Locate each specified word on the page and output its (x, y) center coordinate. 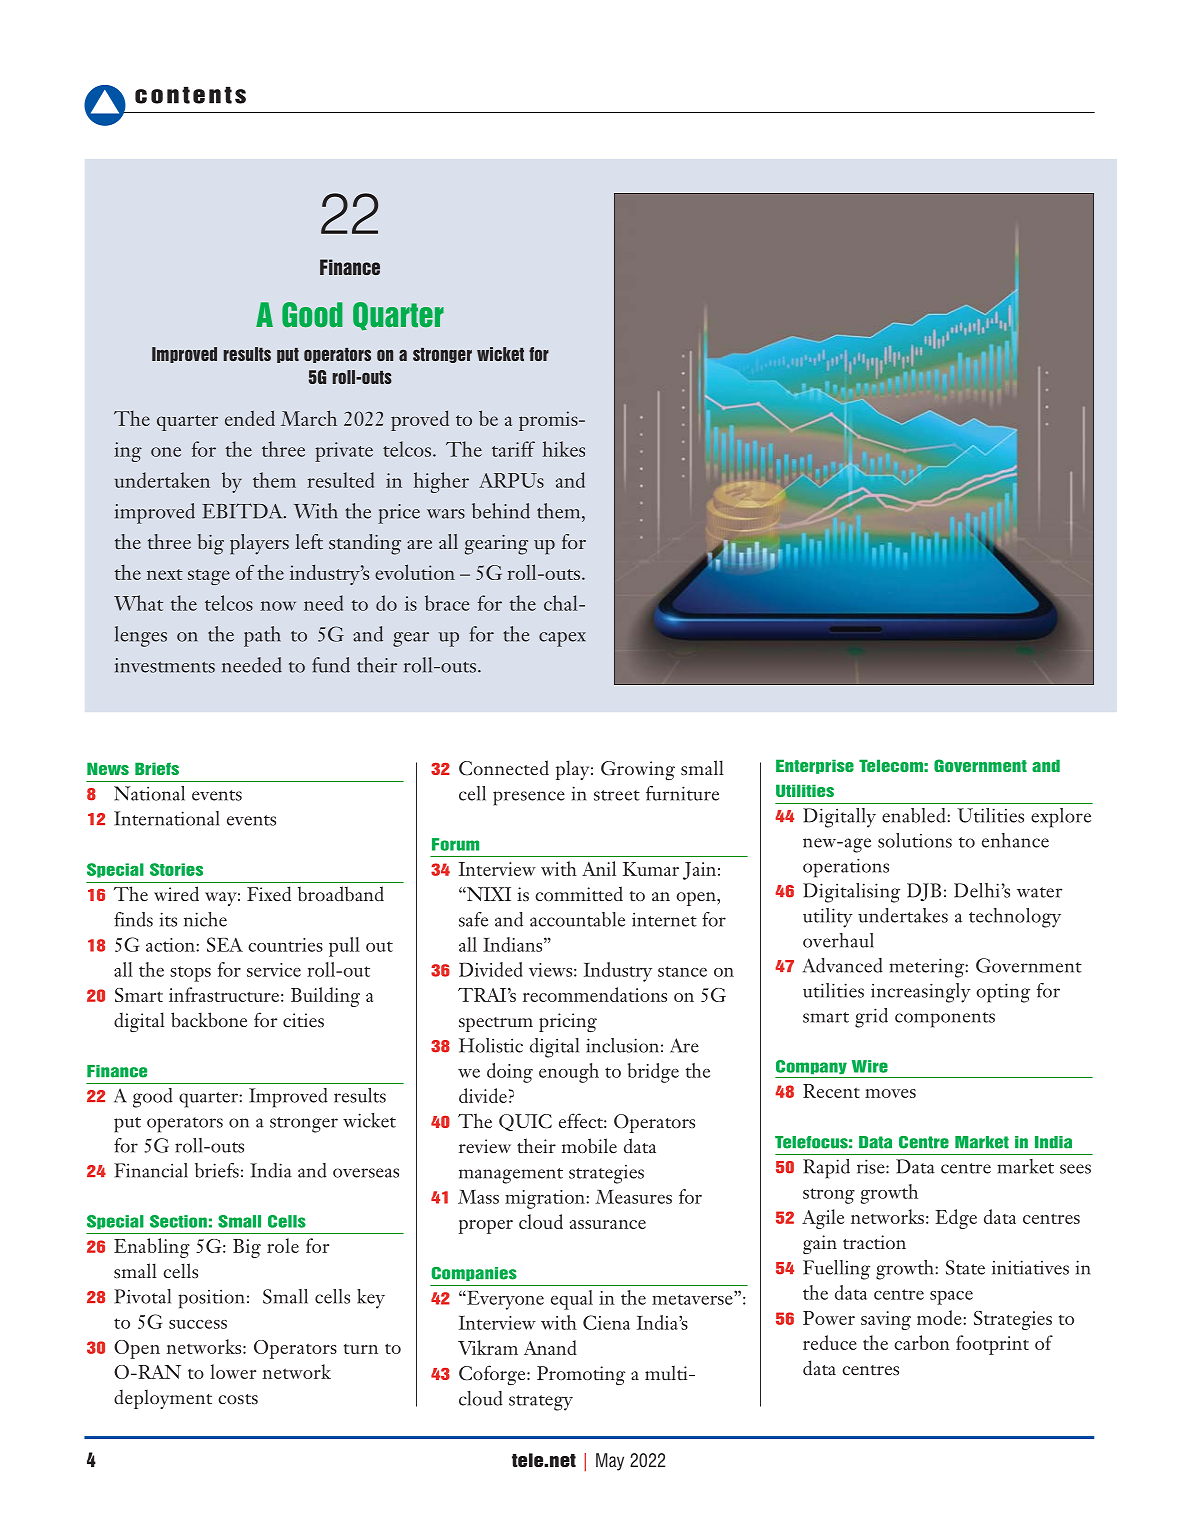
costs (238, 1399)
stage (209, 577)
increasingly (921, 993)
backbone (209, 1019)
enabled (915, 815)
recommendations (595, 994)
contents (190, 95)
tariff (513, 449)
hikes (564, 449)
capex (562, 639)
